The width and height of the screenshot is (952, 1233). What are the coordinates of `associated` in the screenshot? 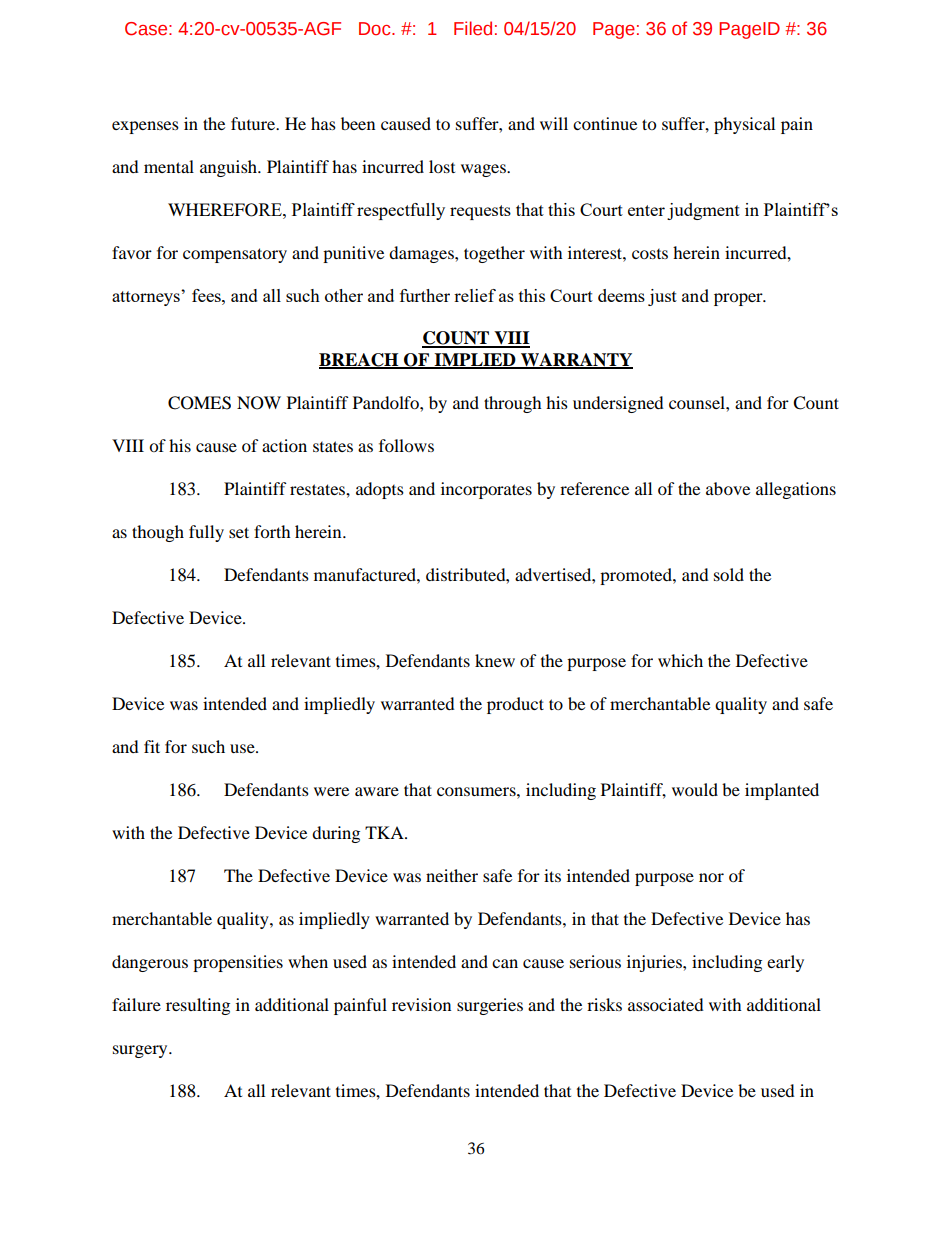 It's located at (666, 1004).
